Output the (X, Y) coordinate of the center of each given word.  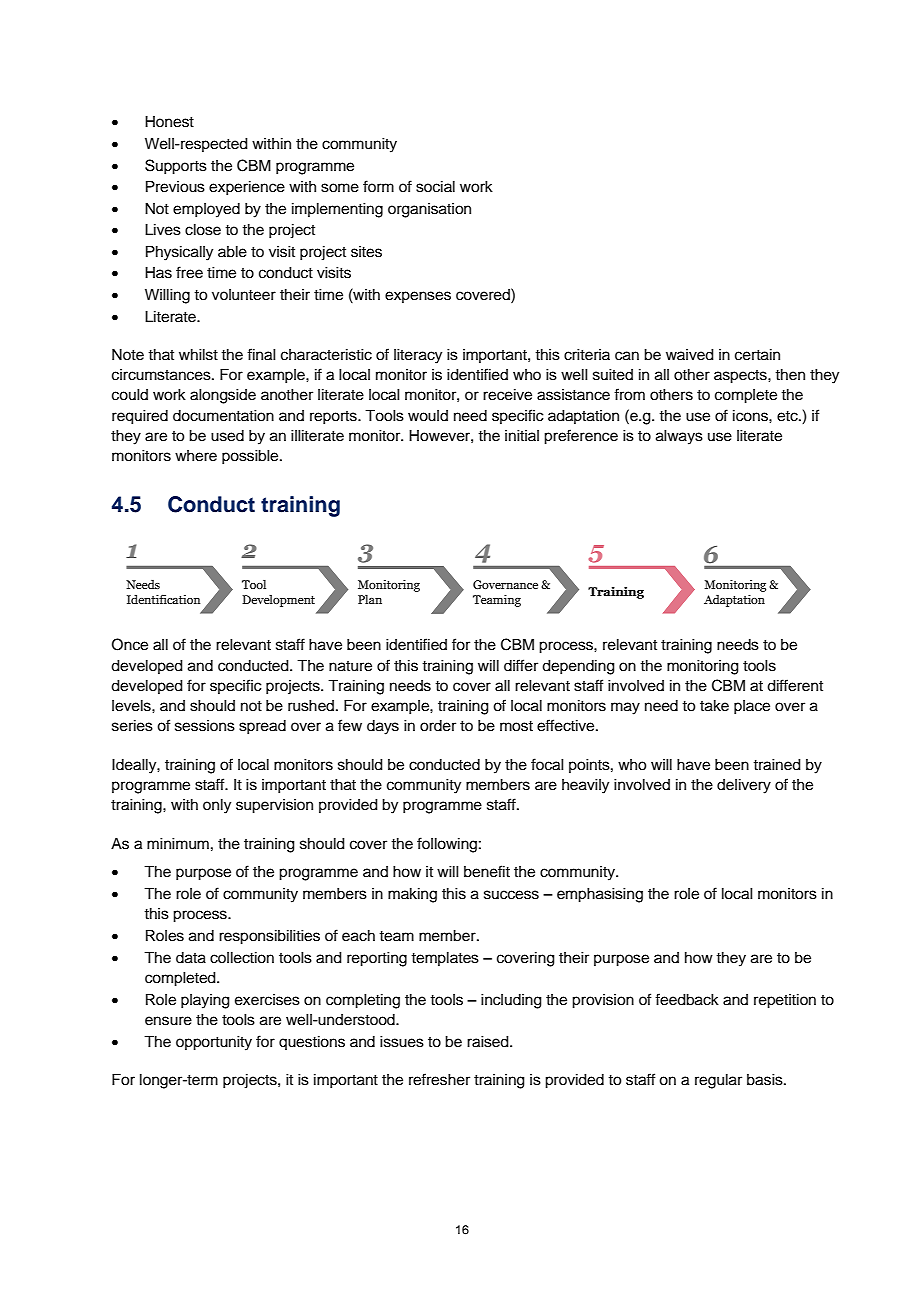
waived (690, 355)
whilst (198, 355)
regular (718, 1081)
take (714, 706)
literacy (418, 356)
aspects (741, 377)
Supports (176, 167)
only (217, 806)
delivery (744, 786)
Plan (370, 599)
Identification (163, 599)
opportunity (214, 1043)
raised (489, 1042)
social (435, 187)
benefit (487, 871)
